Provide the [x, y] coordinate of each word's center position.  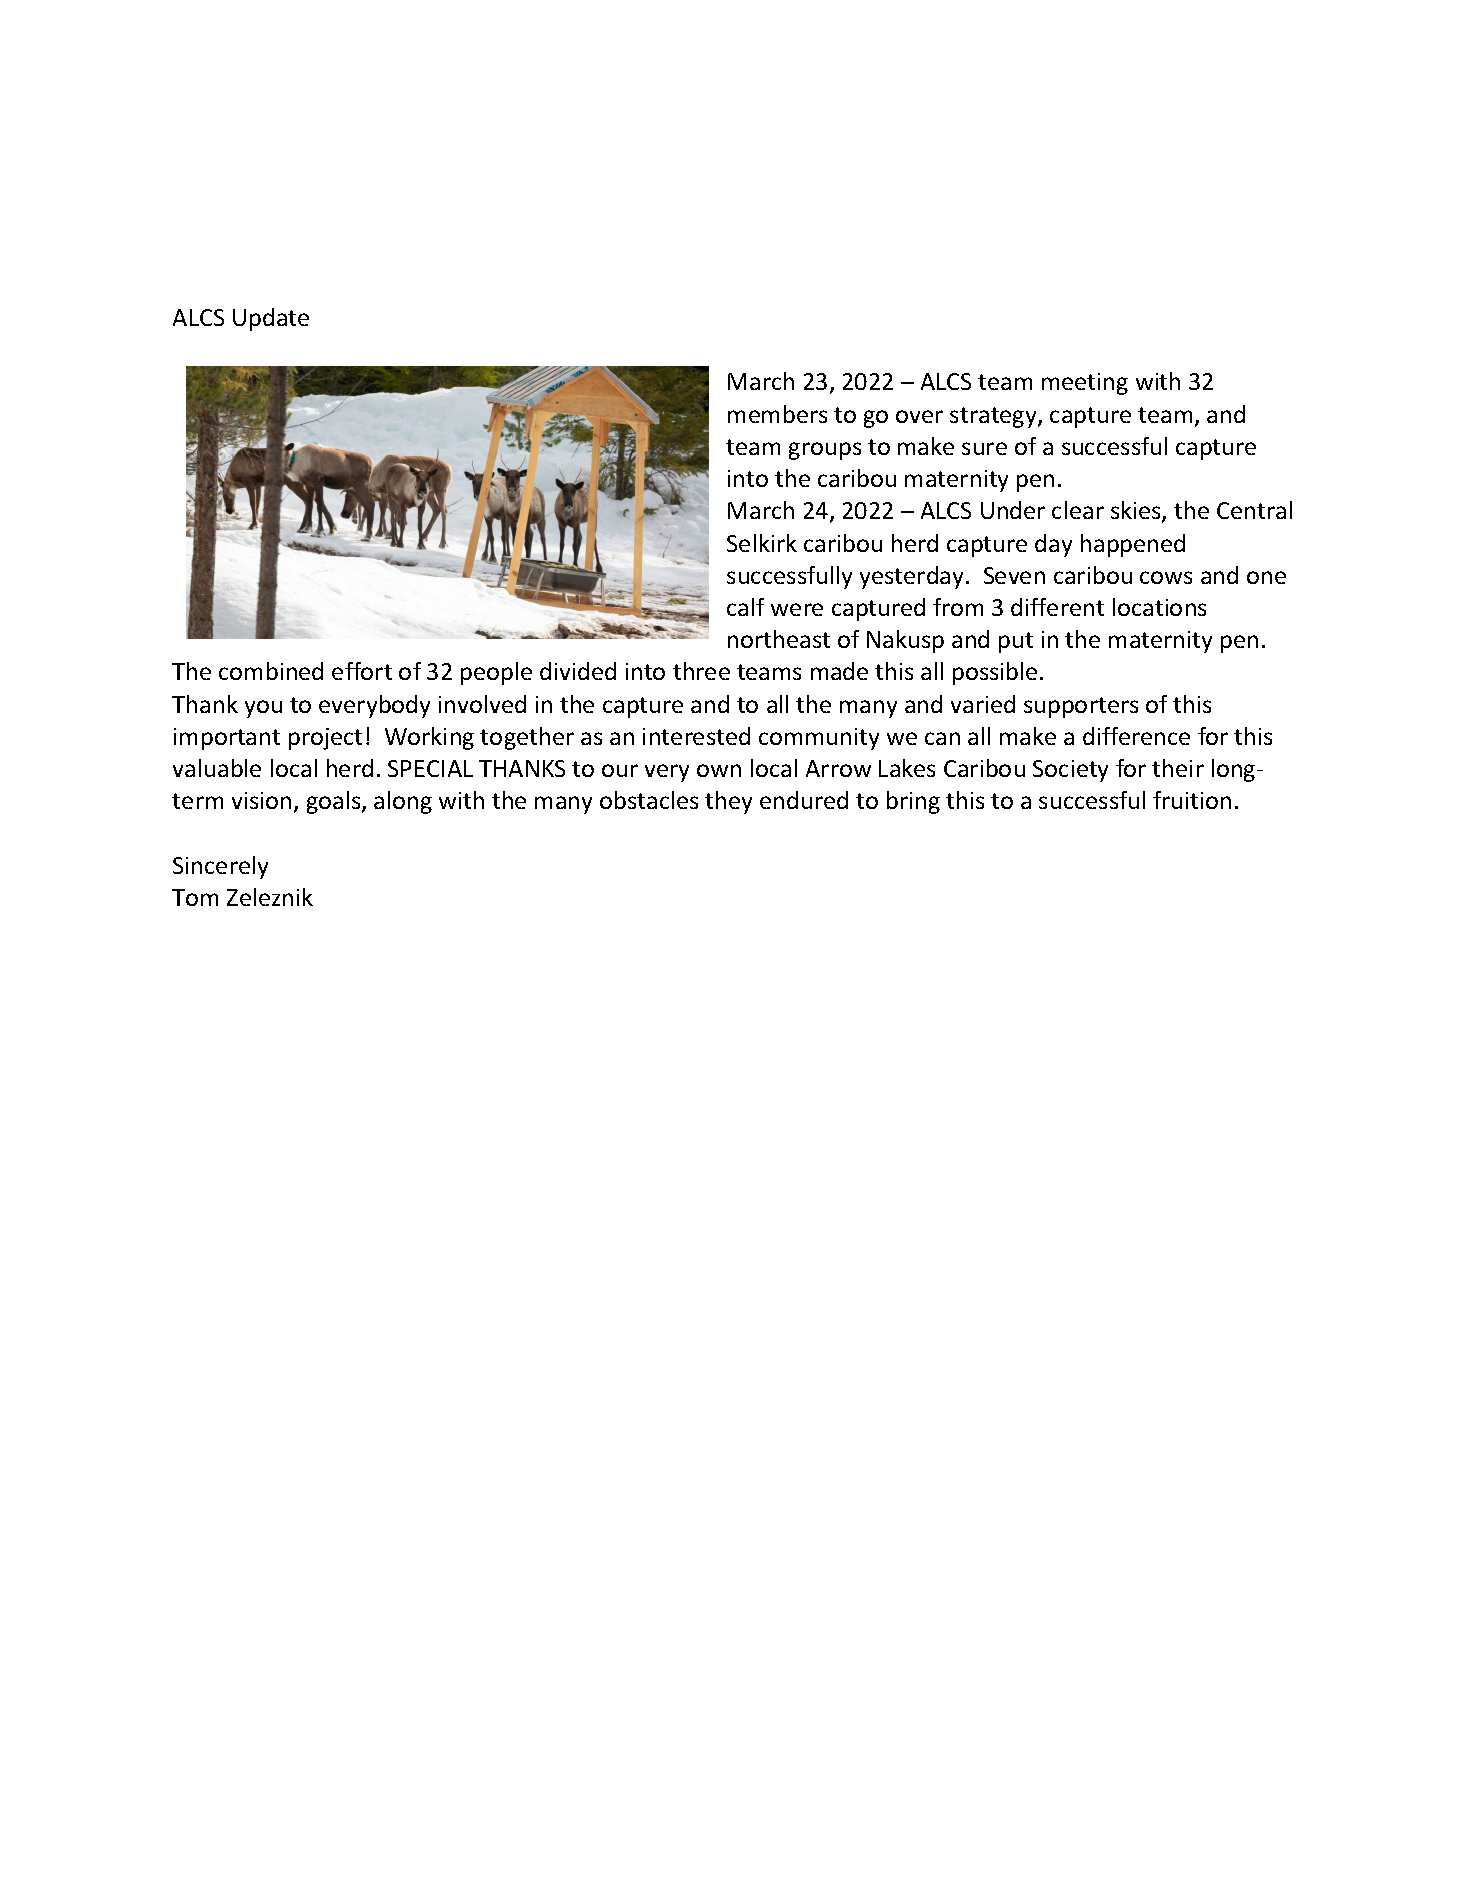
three [701, 671]
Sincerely [220, 867]
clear [1078, 510]
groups [825, 451]
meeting [1085, 384]
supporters [1081, 707]
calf [745, 607]
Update [271, 319]
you [263, 709]
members [777, 414]
